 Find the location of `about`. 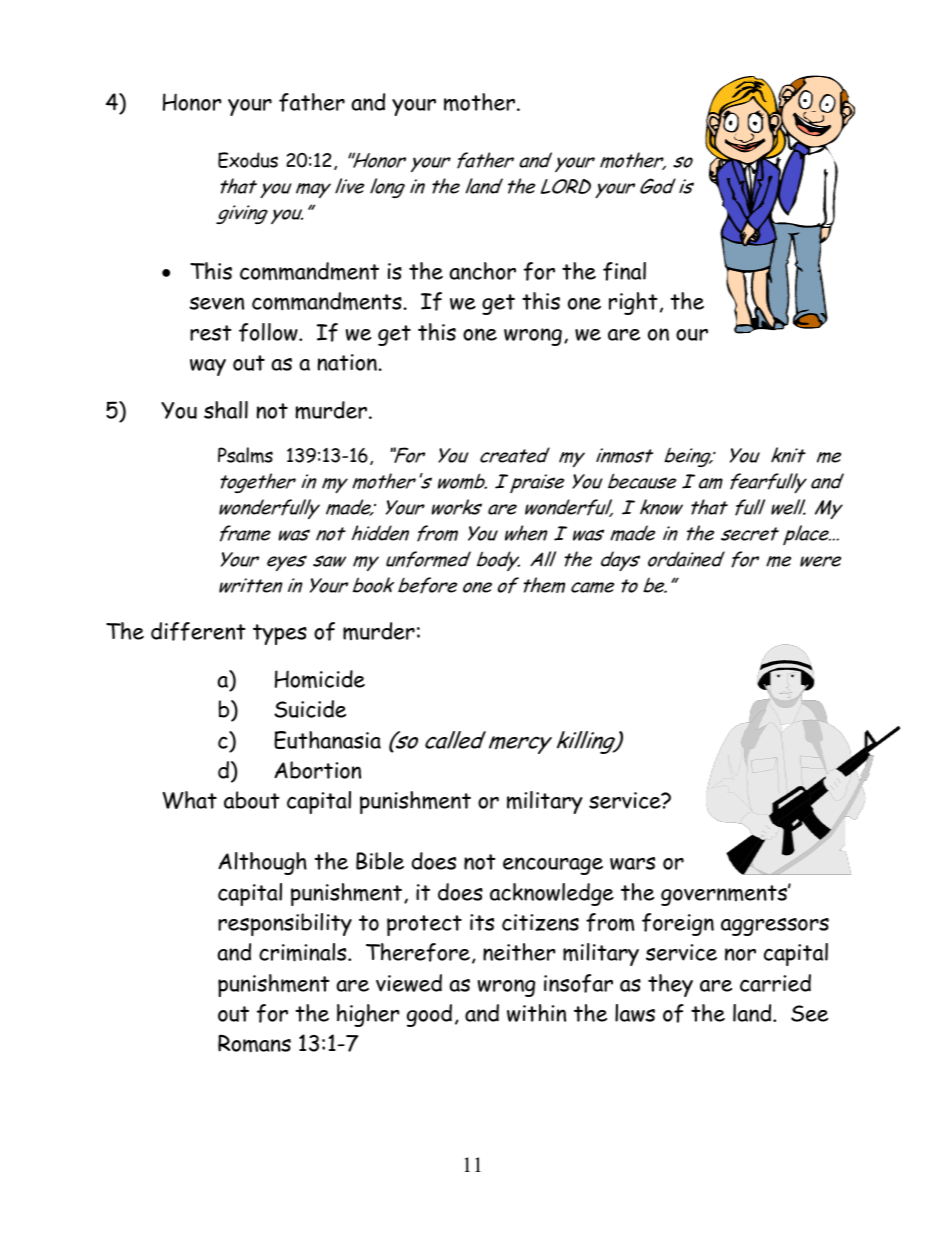

about is located at coordinates (252, 800).
